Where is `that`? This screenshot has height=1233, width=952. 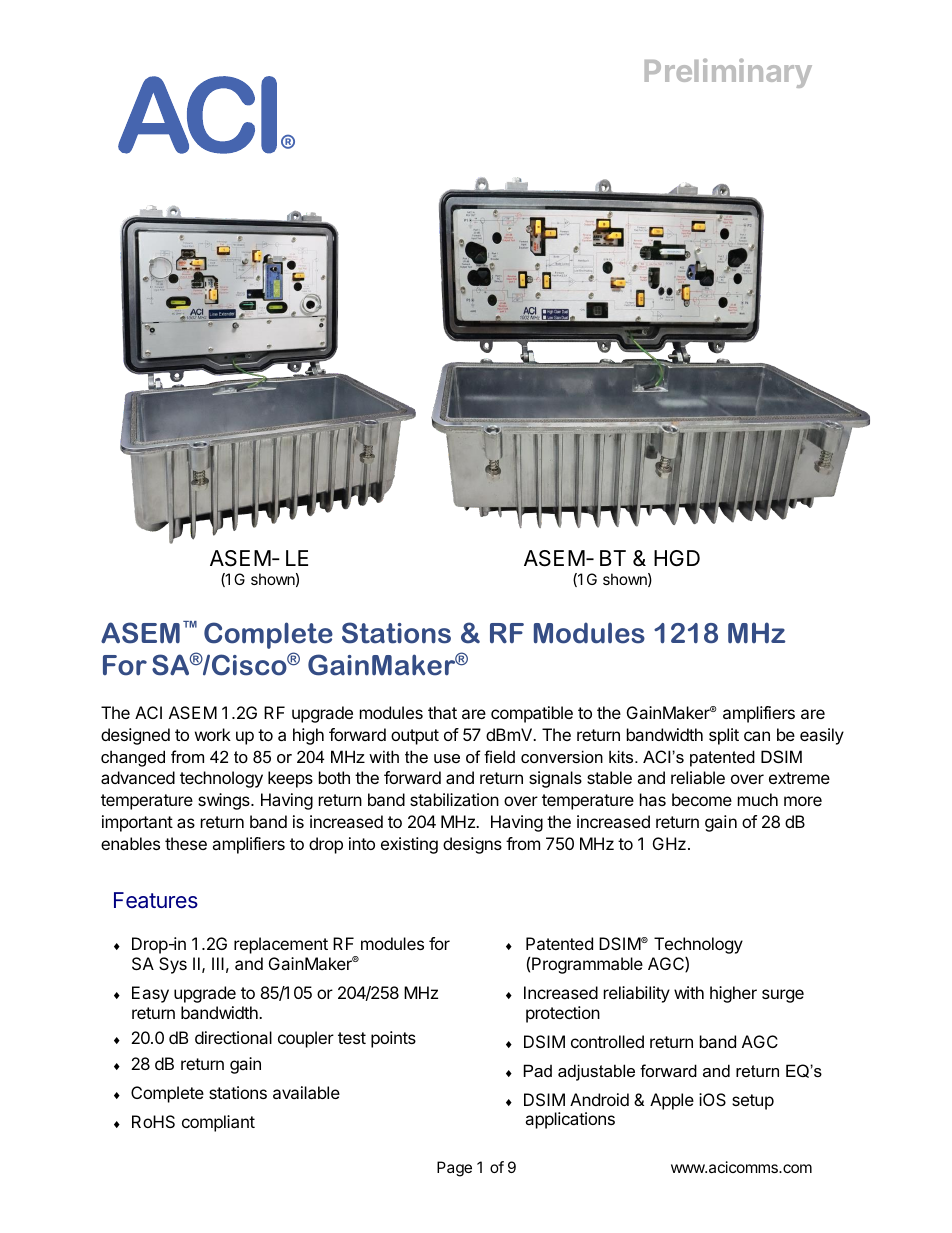 that is located at coordinates (442, 712).
